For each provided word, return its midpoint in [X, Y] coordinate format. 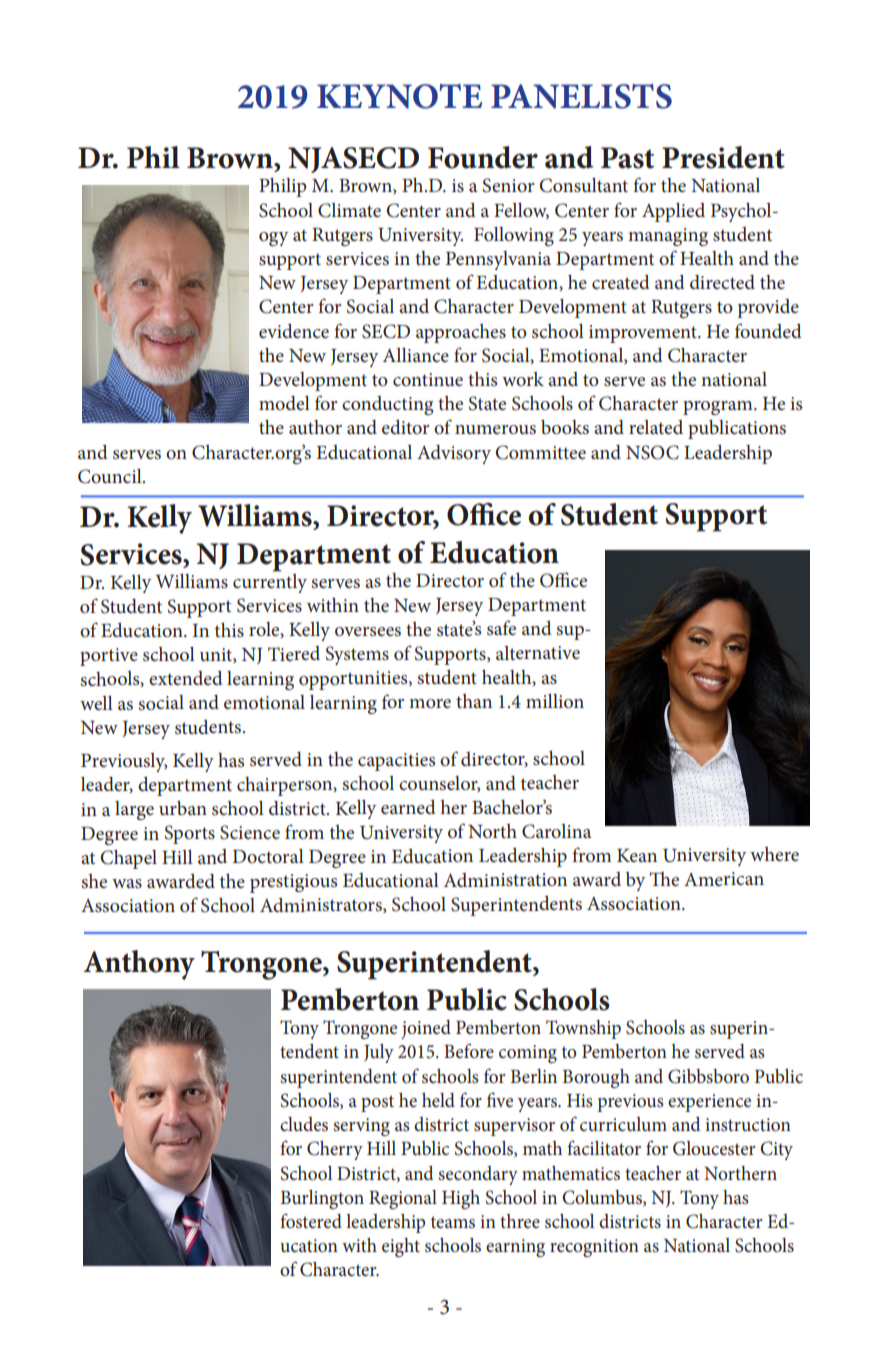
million [555, 701]
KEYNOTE [399, 96]
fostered [311, 1221]
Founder [483, 157]
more [430, 703]
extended [186, 678]
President [723, 157]
